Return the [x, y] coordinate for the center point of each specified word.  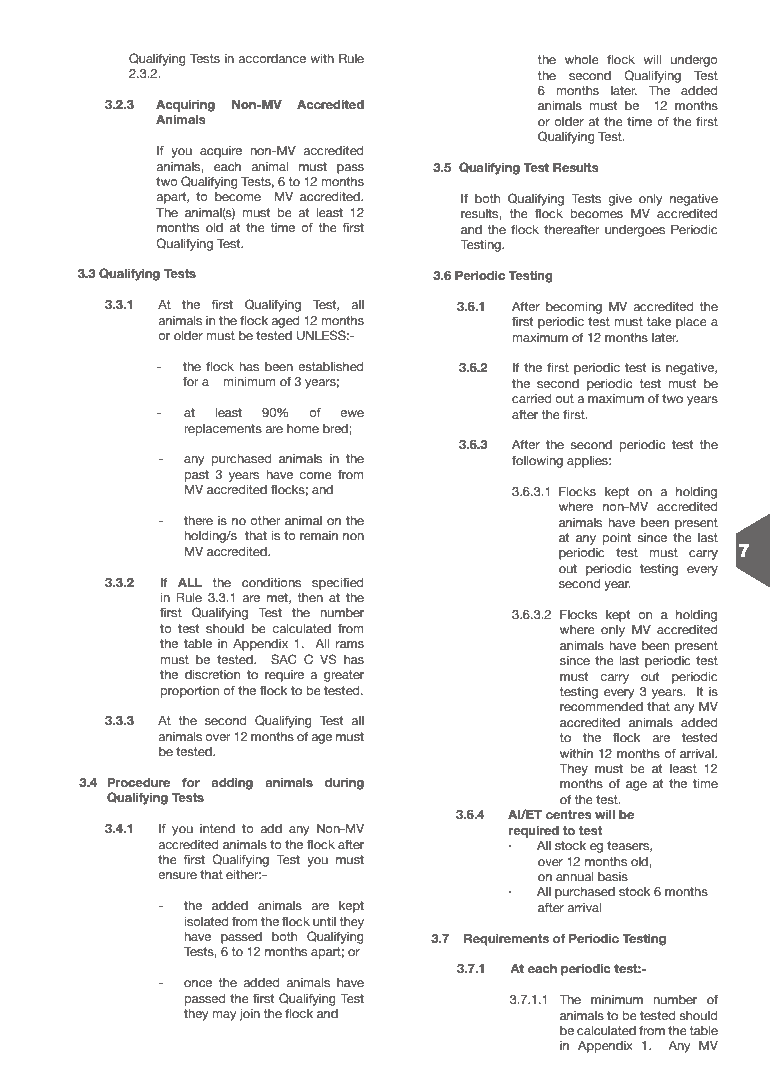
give [620, 200]
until [324, 921]
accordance [272, 58]
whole [582, 59]
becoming [574, 308]
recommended [601, 706]
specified [337, 584]
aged [285, 322]
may [224, 1016]
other [265, 520]
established [330, 366]
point [616, 539]
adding [232, 783]
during [344, 783]
